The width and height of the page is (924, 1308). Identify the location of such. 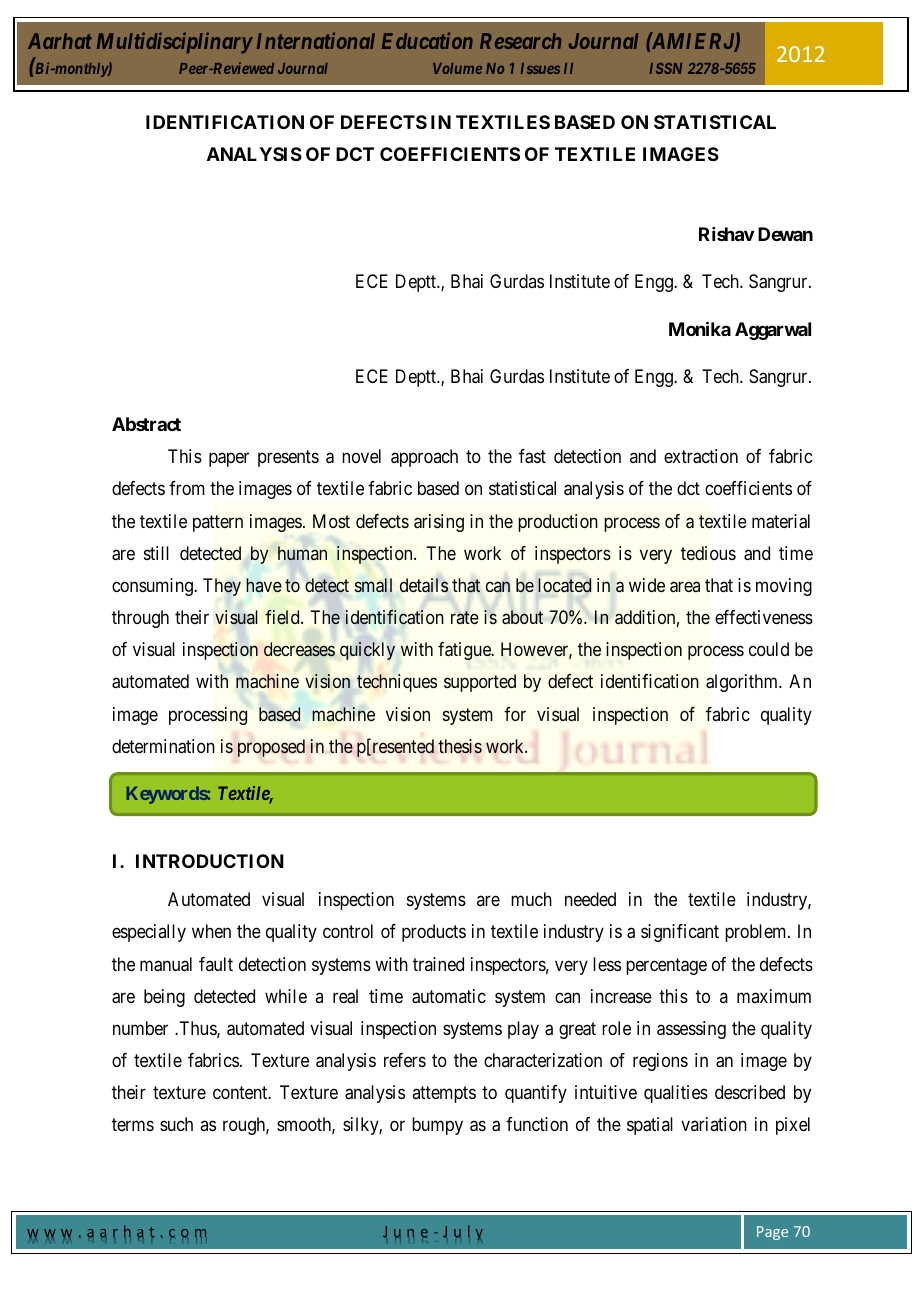
(176, 1124).
